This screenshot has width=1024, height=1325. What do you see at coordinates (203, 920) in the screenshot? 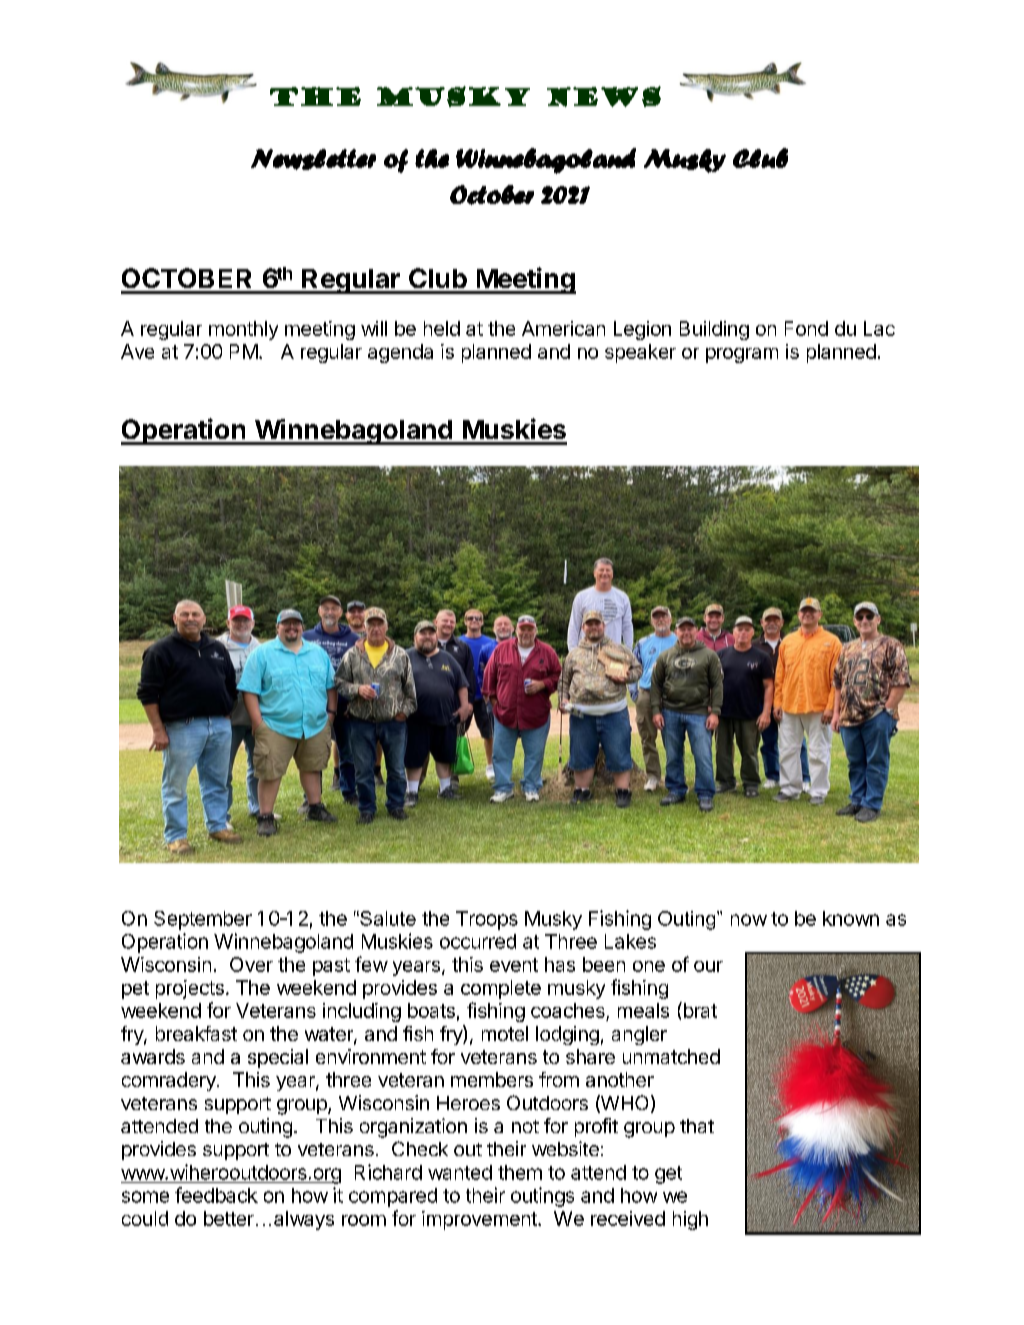
I see `September` at bounding box center [203, 920].
